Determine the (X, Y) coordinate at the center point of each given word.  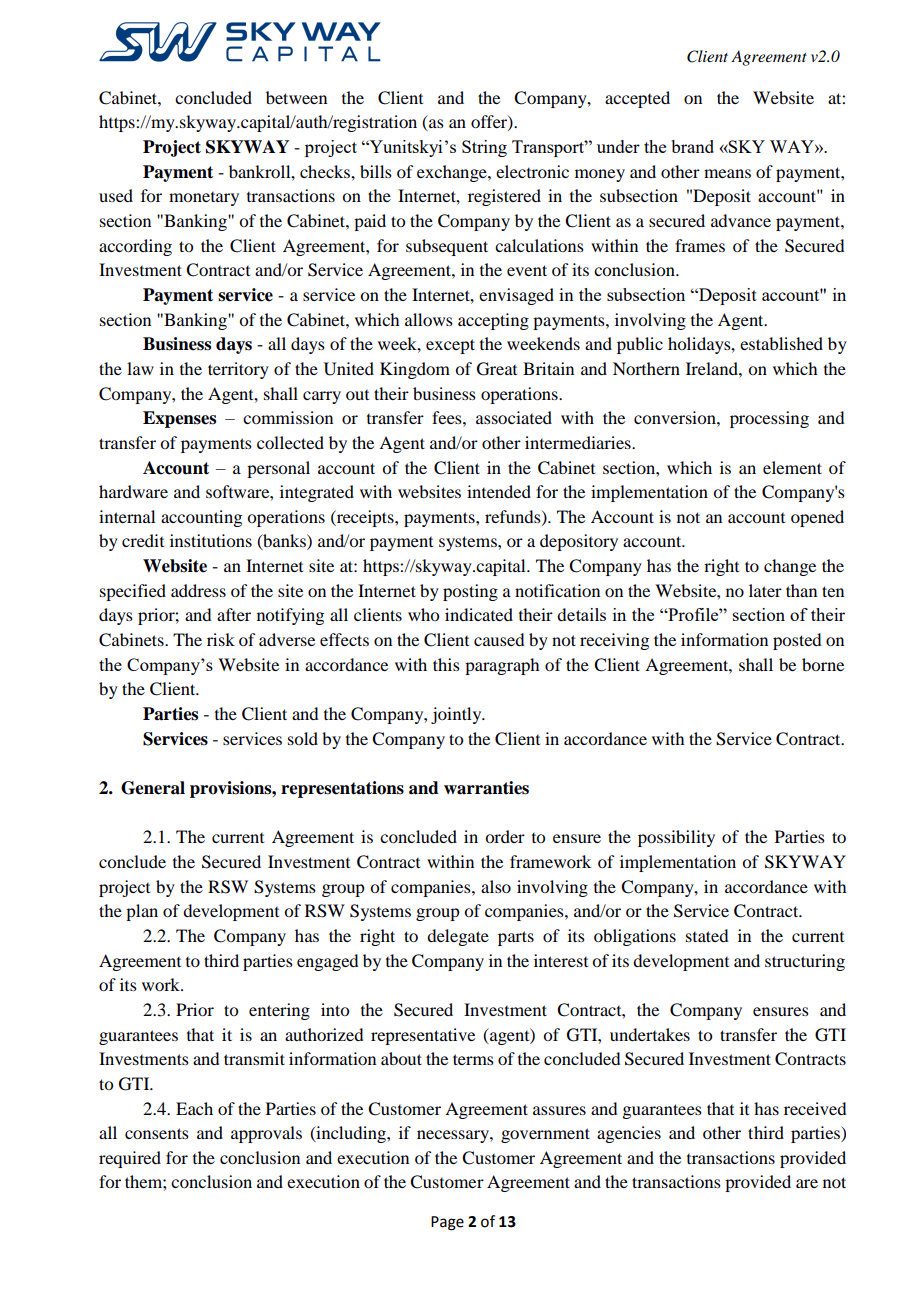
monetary (204, 199)
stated (707, 935)
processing (769, 419)
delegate (458, 937)
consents (157, 1133)
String (484, 148)
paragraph (502, 666)
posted (797, 641)
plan (142, 912)
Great (497, 369)
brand (692, 146)
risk (221, 639)
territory (238, 370)
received (815, 1108)
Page (447, 1223)
